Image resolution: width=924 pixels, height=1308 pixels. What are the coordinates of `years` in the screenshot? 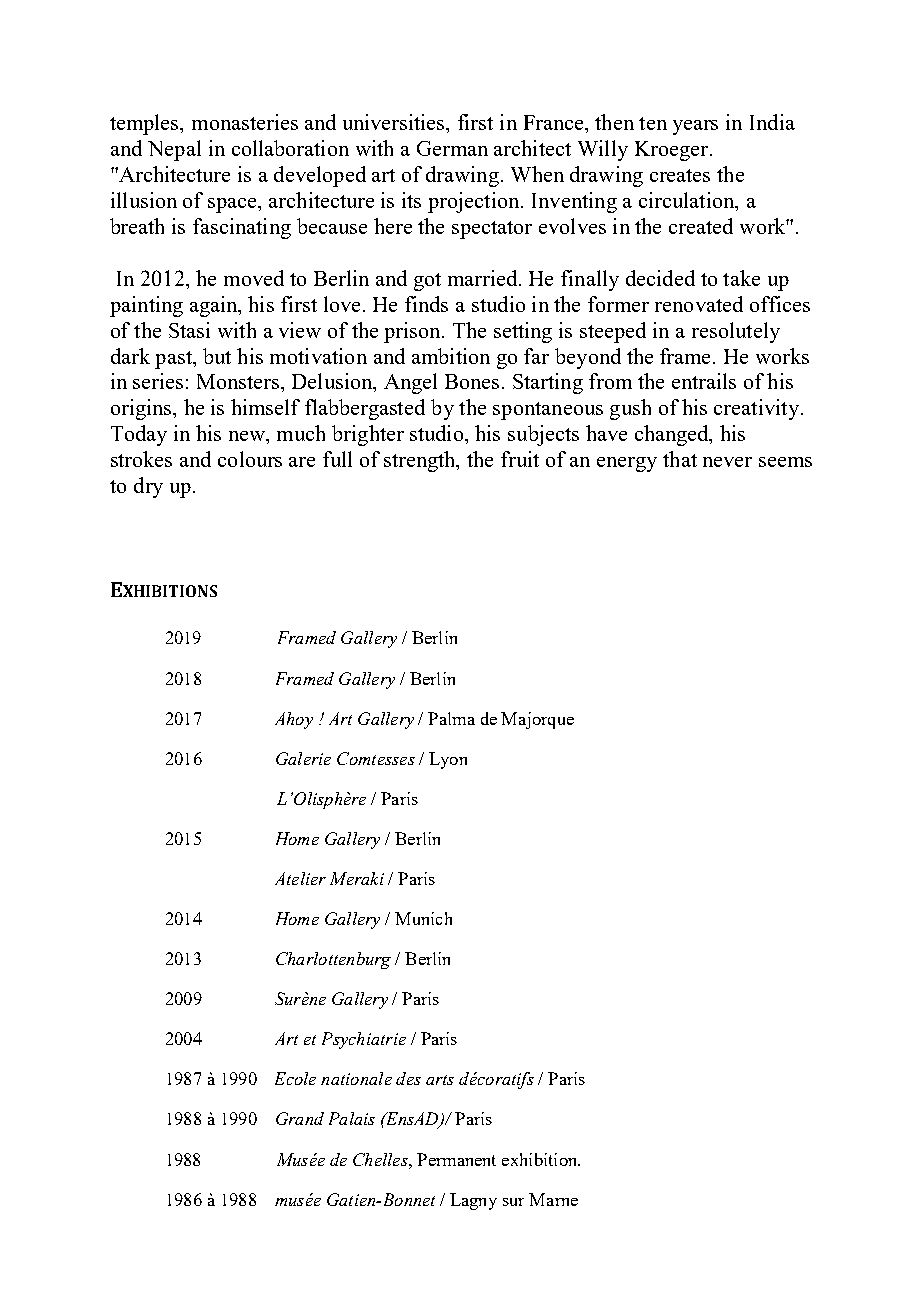 It's located at (695, 127).
